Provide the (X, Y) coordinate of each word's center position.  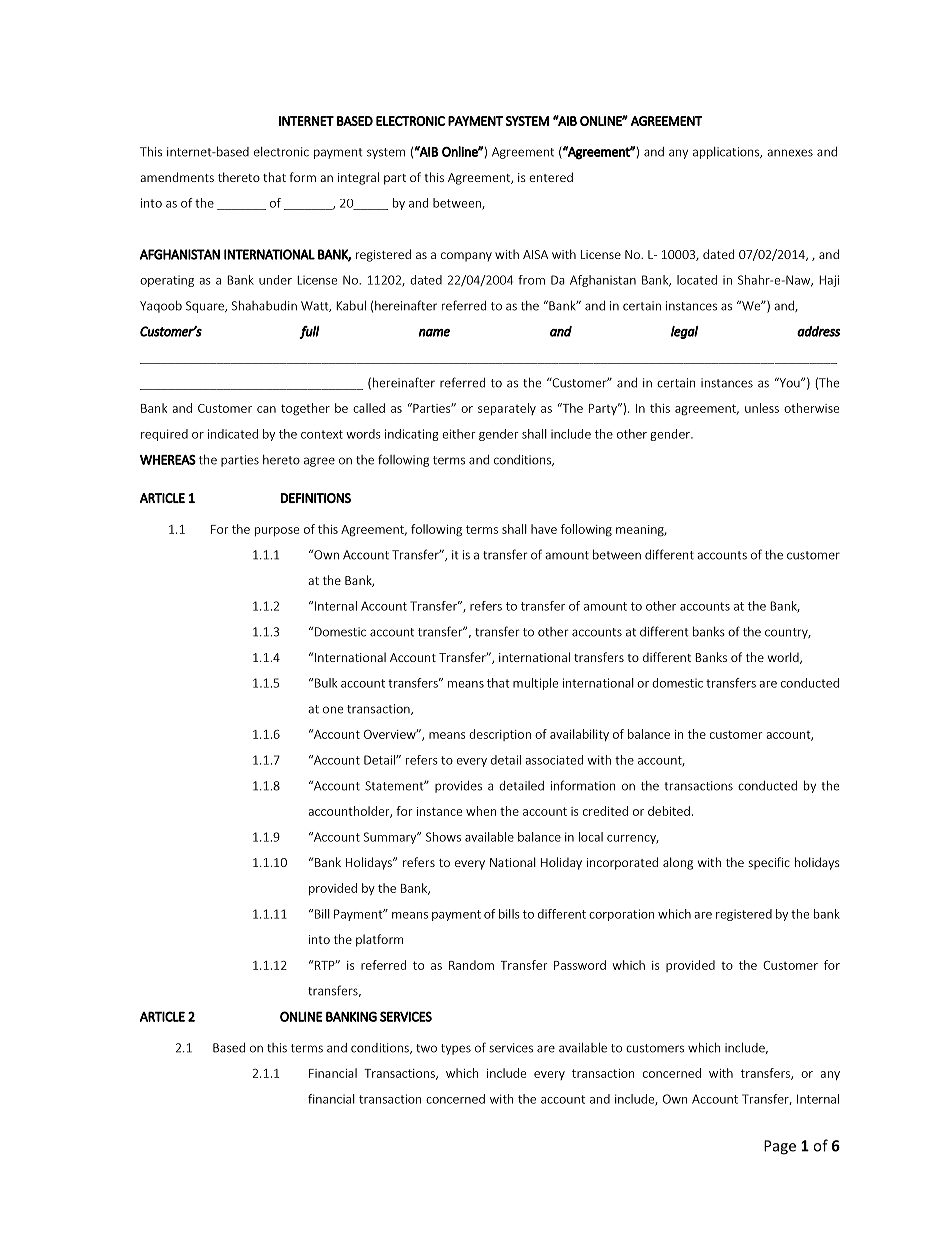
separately (507, 409)
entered (551, 177)
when (481, 811)
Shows (443, 837)
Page (780, 1147)
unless (762, 408)
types (456, 1049)
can (266, 409)
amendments (177, 177)
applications (727, 153)
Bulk (326, 683)
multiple (535, 684)
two (426, 1048)
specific (769, 863)
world (784, 658)
